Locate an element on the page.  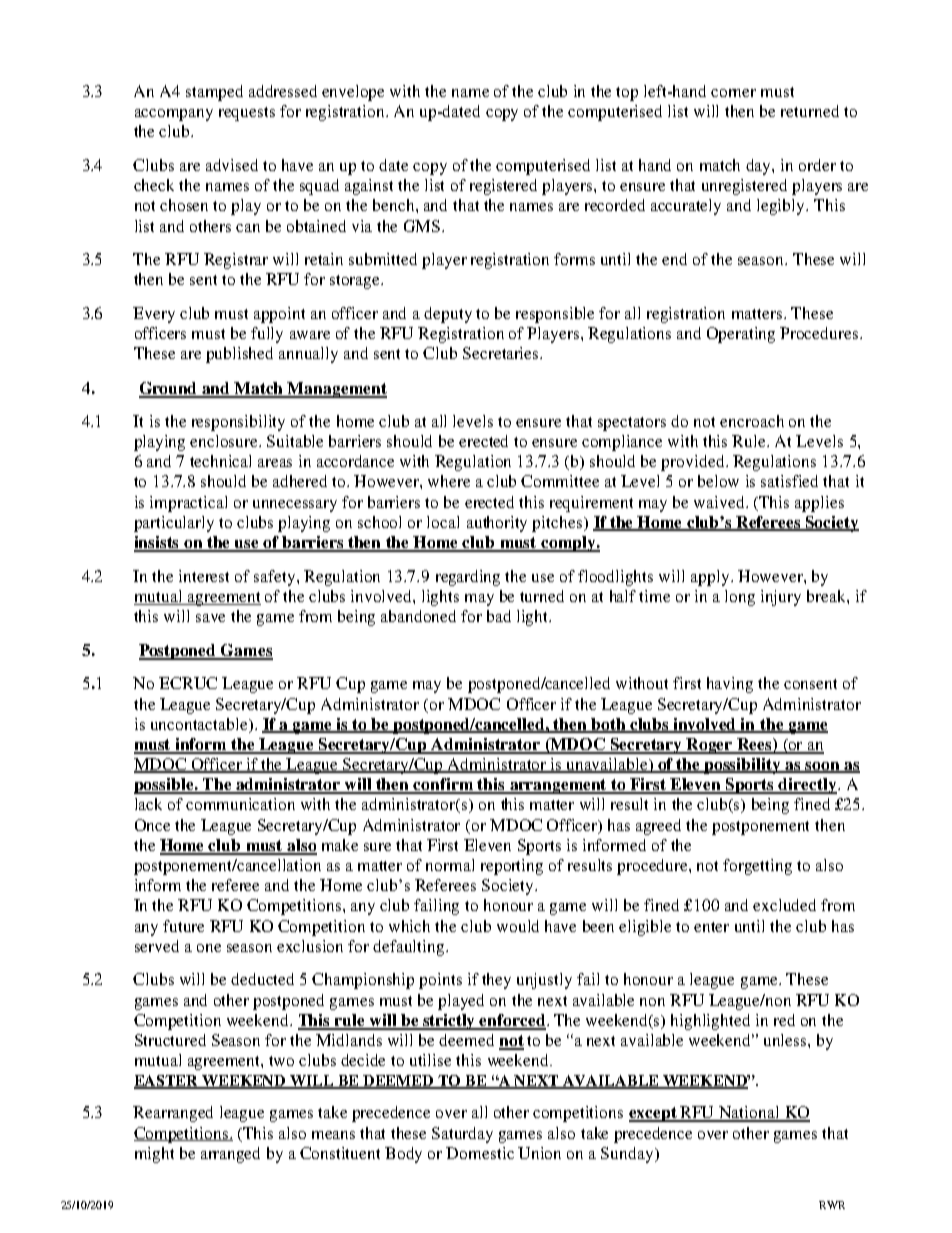
Operating is located at coordinates (741, 335).
